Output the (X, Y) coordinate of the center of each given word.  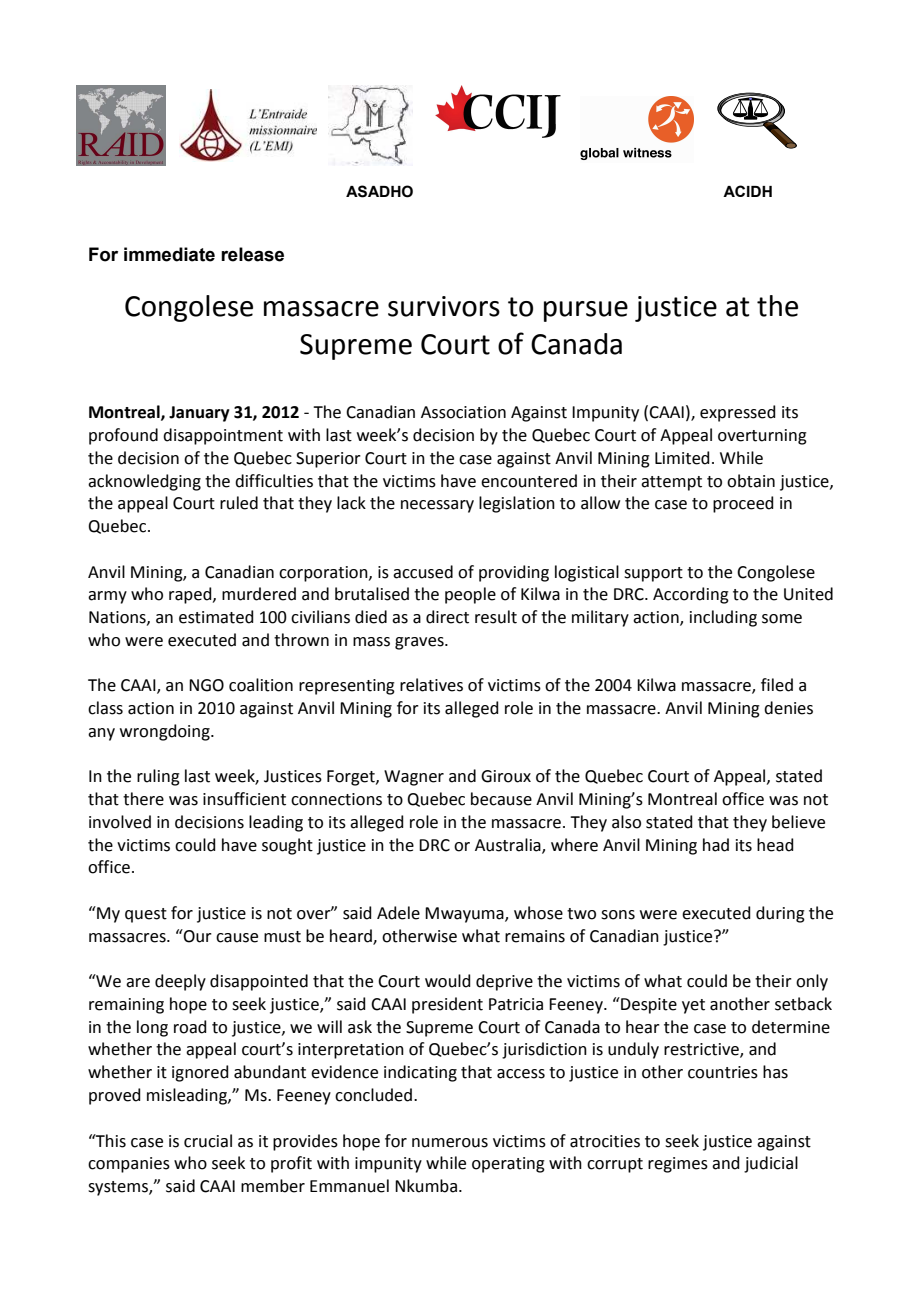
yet (693, 1006)
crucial (208, 1141)
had (716, 845)
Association (463, 412)
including (723, 618)
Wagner (414, 778)
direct (447, 617)
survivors (444, 306)
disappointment (223, 436)
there (143, 799)
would (448, 981)
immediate (169, 254)
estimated (216, 617)
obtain (751, 481)
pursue (586, 311)
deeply (180, 982)
